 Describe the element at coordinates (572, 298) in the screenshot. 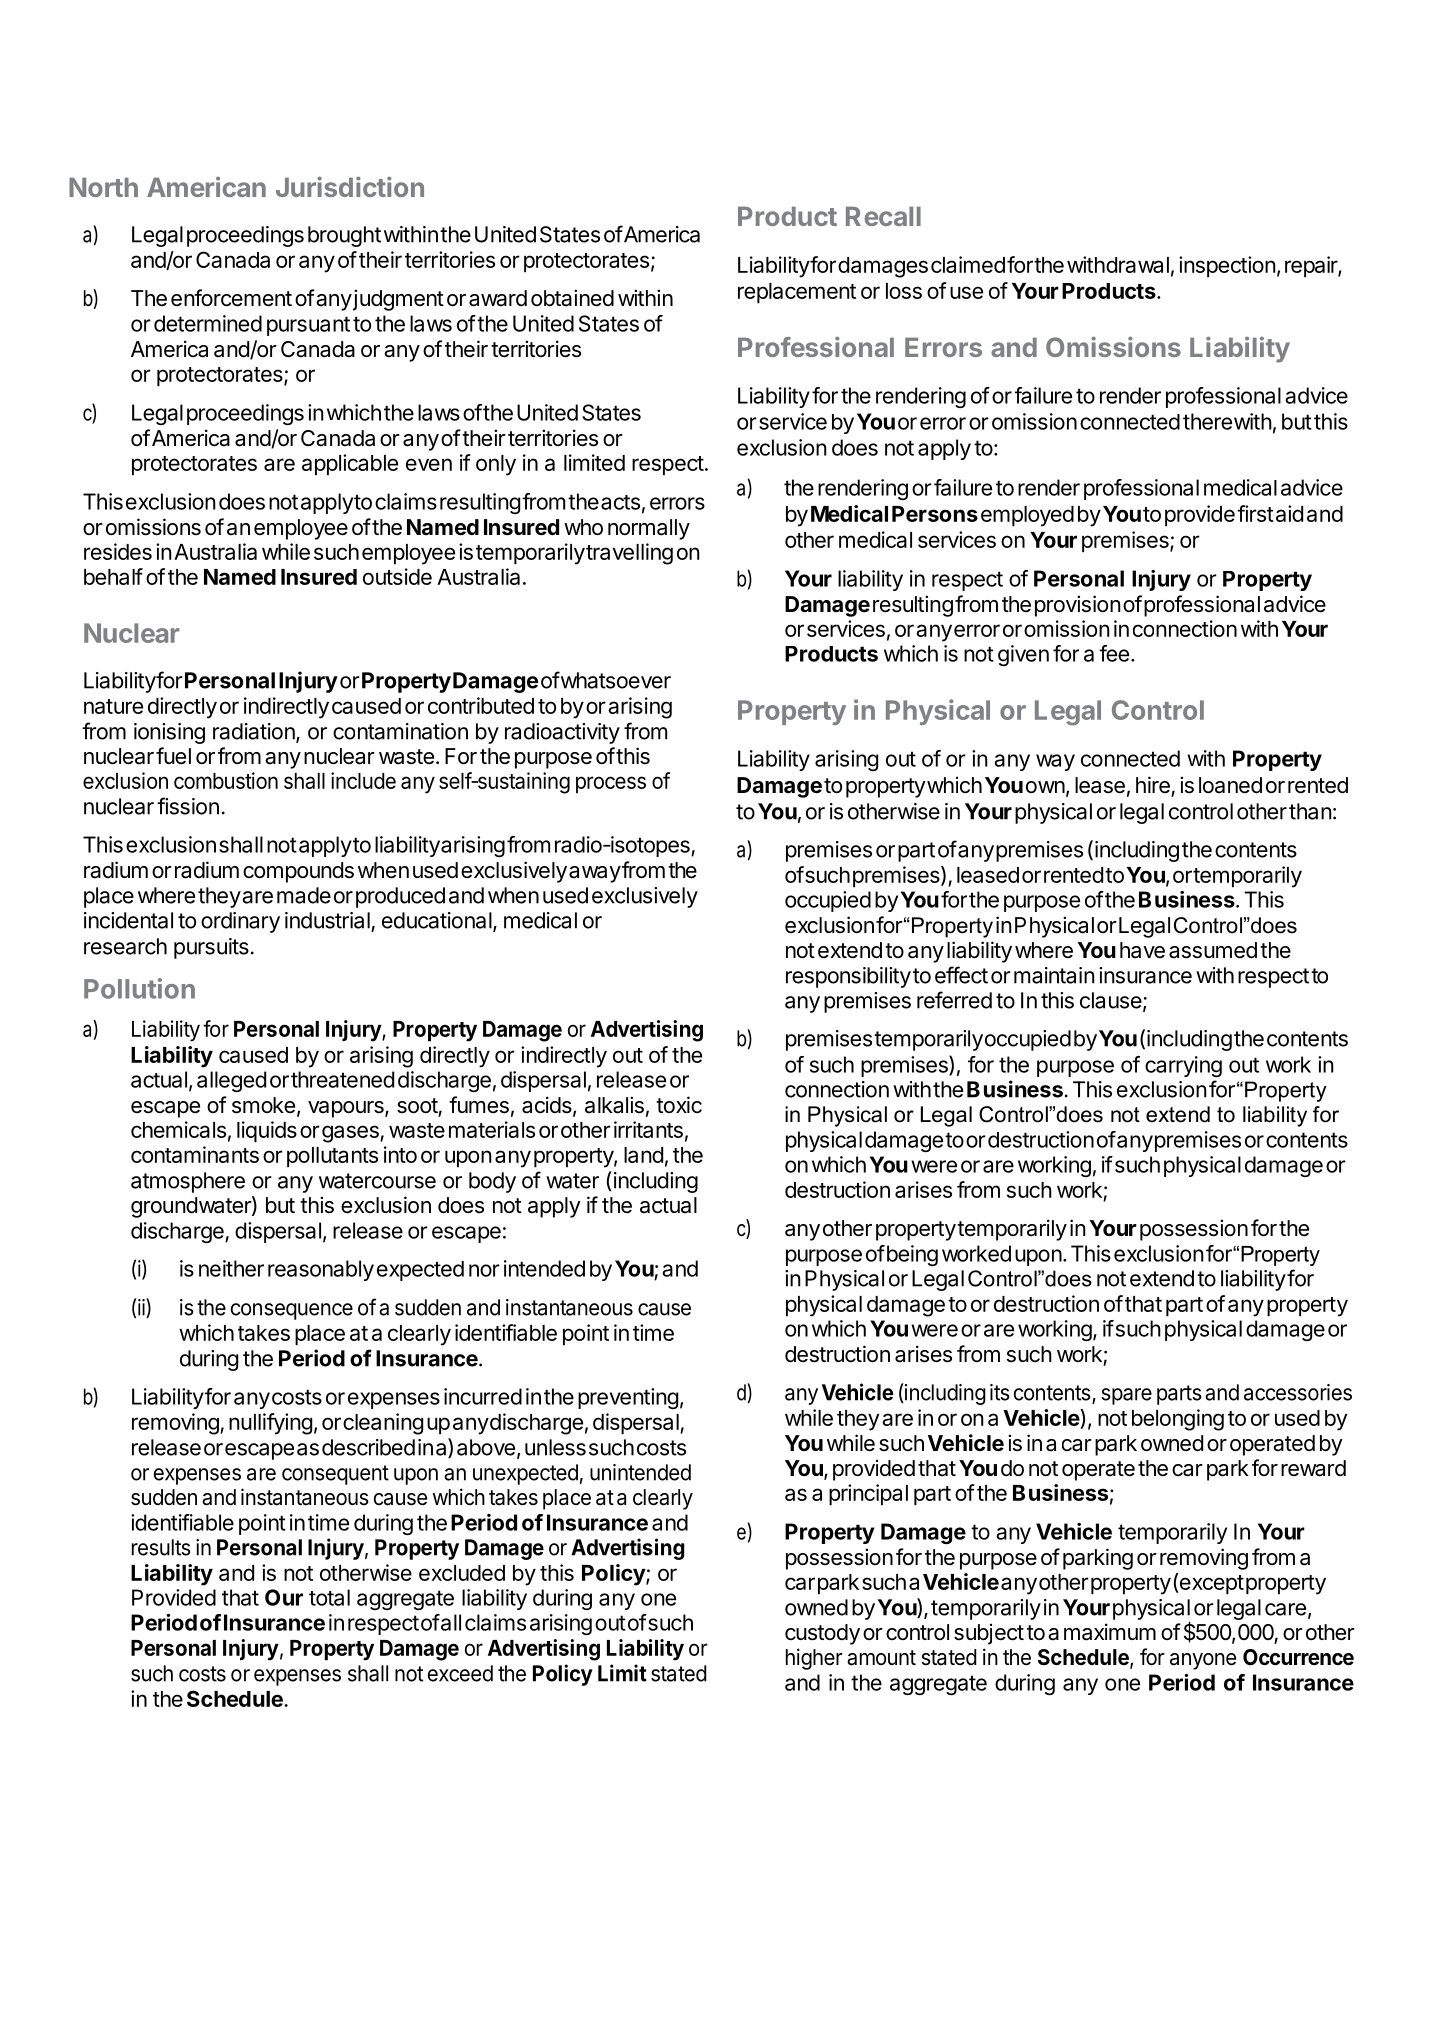

I see `obtained` at that location.
